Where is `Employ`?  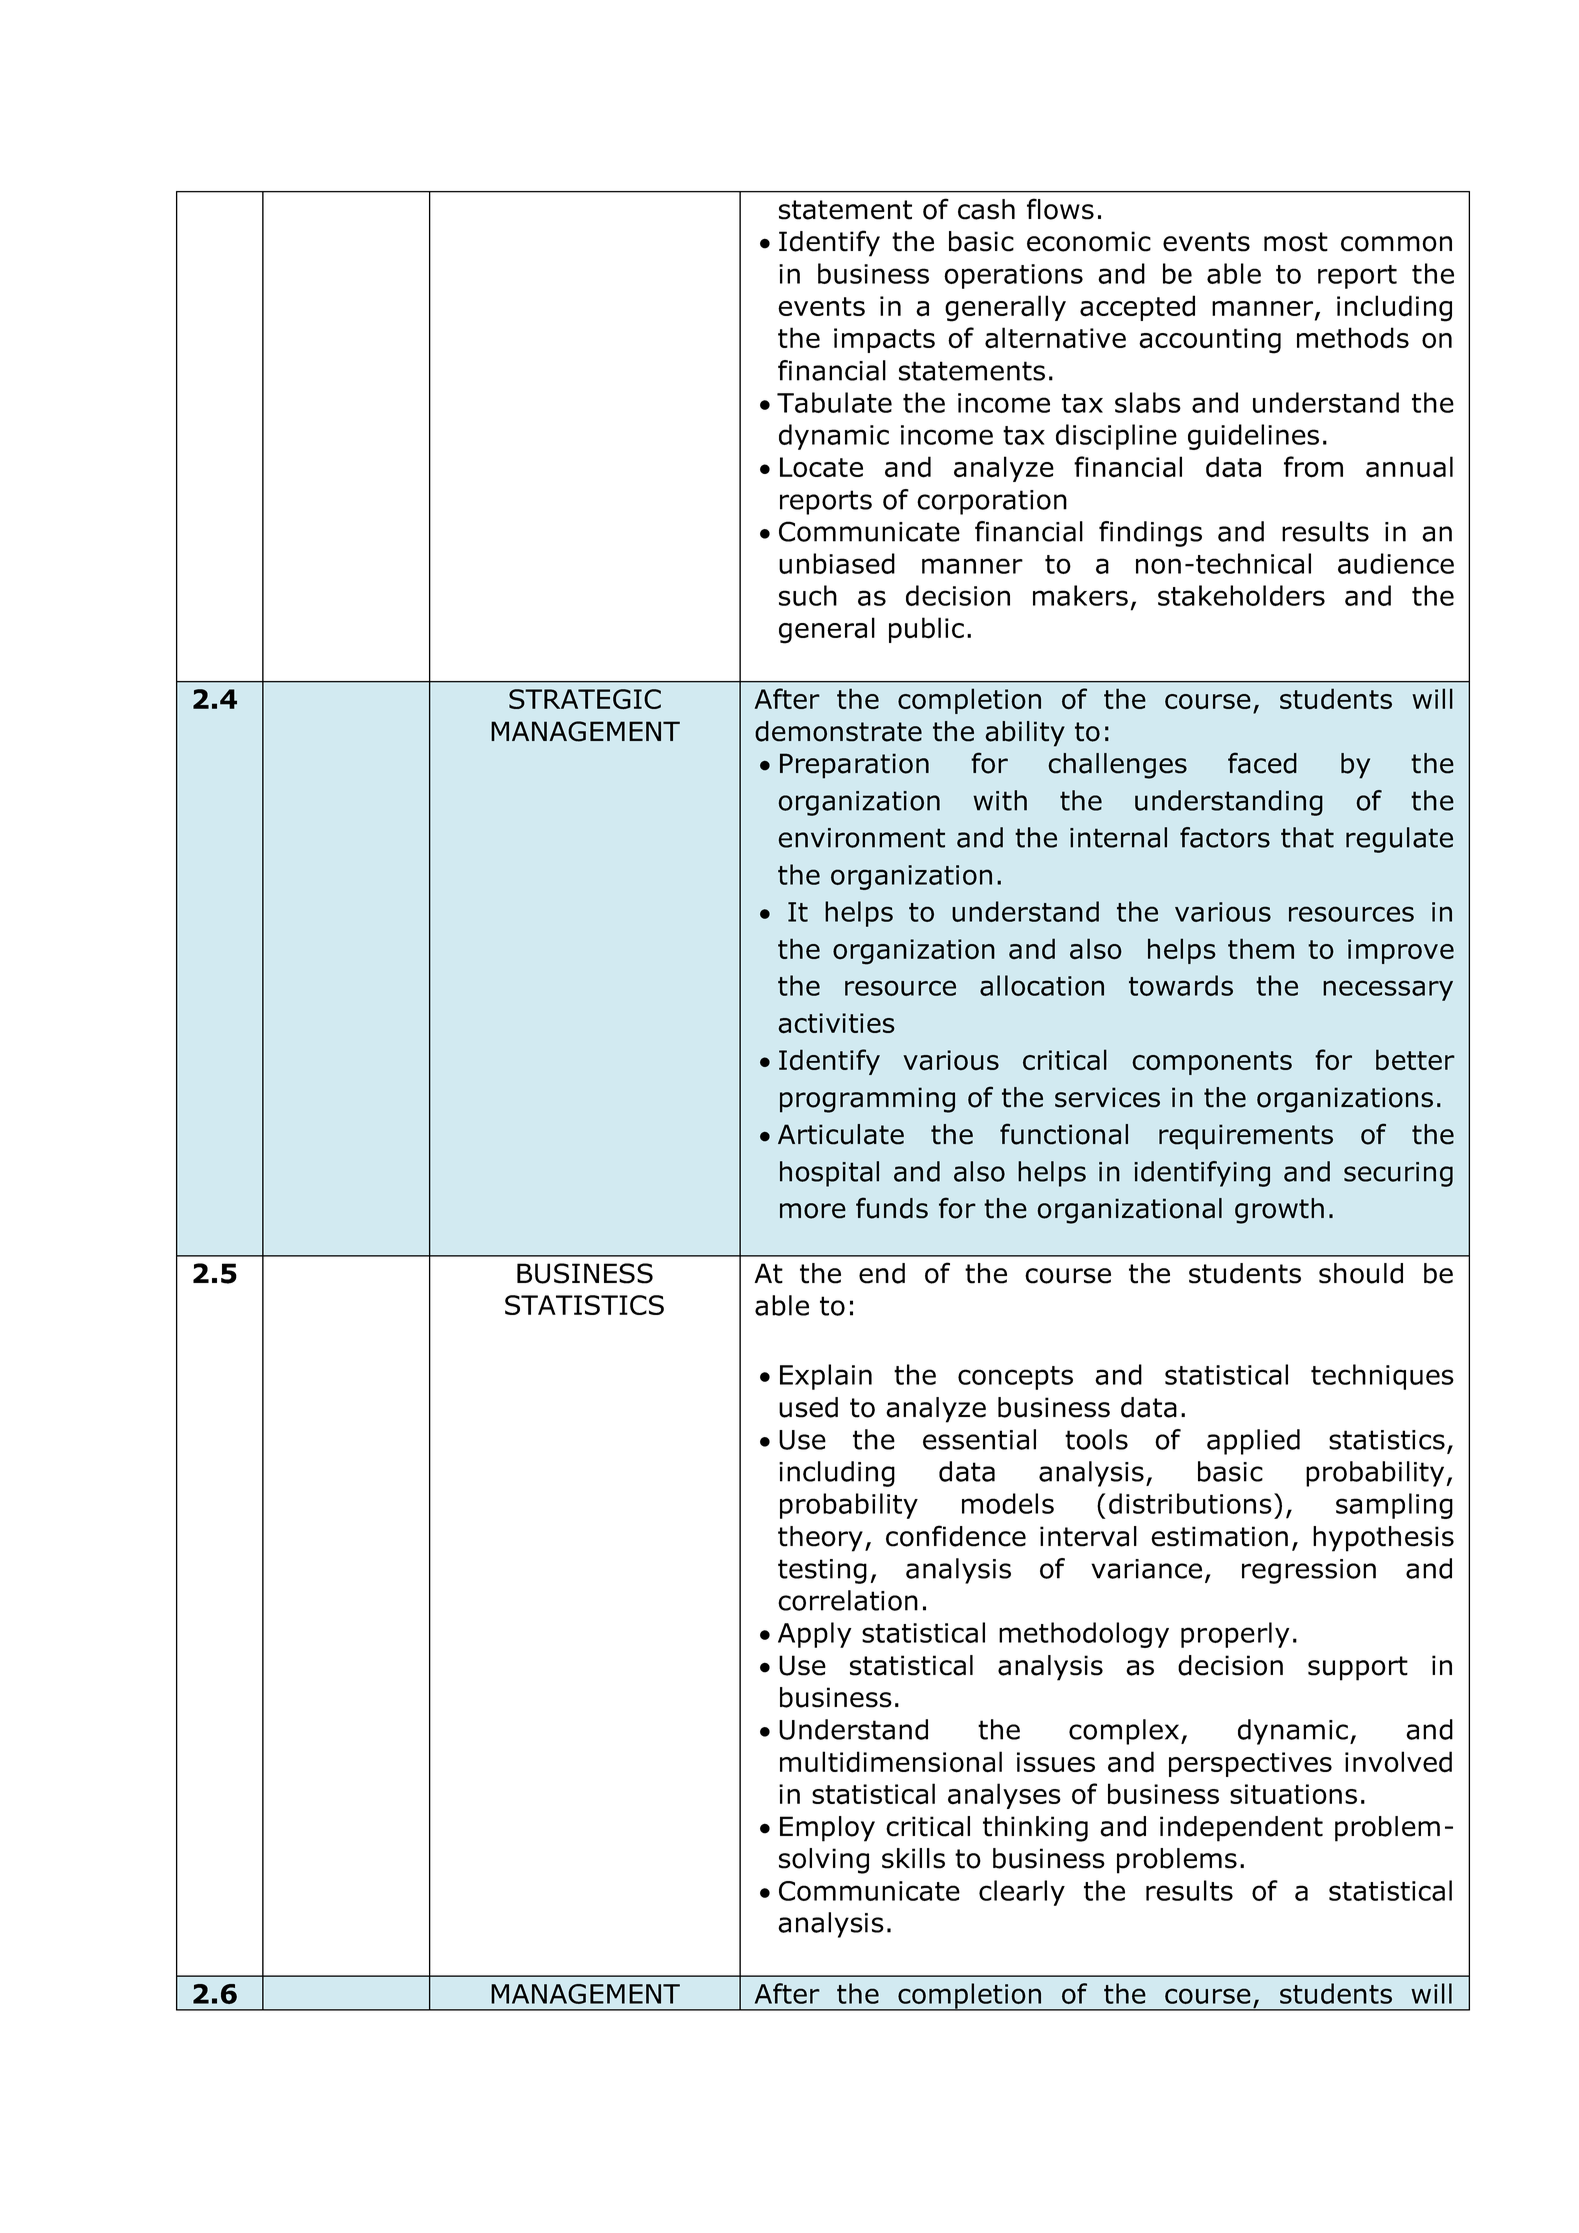
Employ is located at coordinates (827, 1829).
